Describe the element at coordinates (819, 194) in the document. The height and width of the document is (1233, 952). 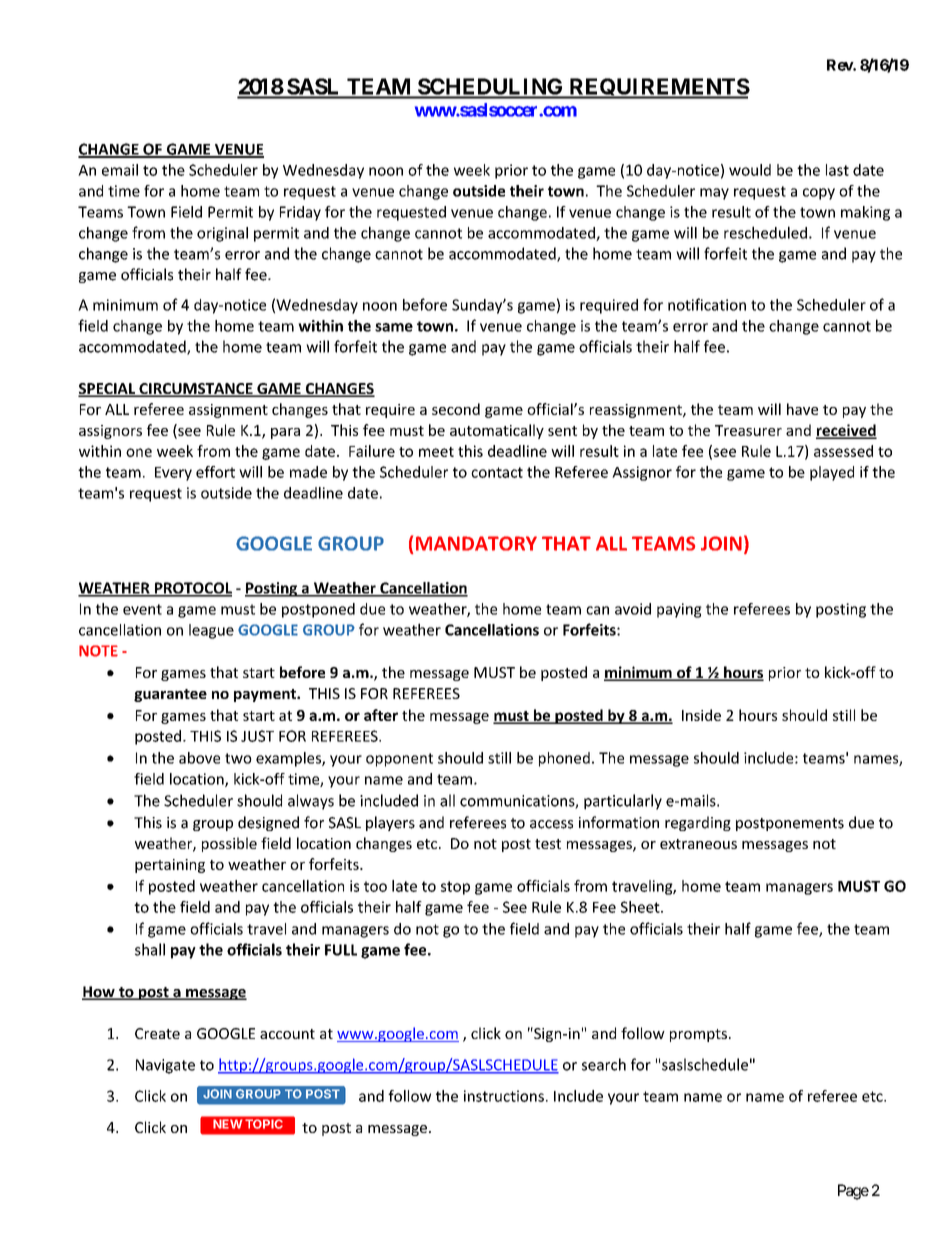
I see `copy` at that location.
